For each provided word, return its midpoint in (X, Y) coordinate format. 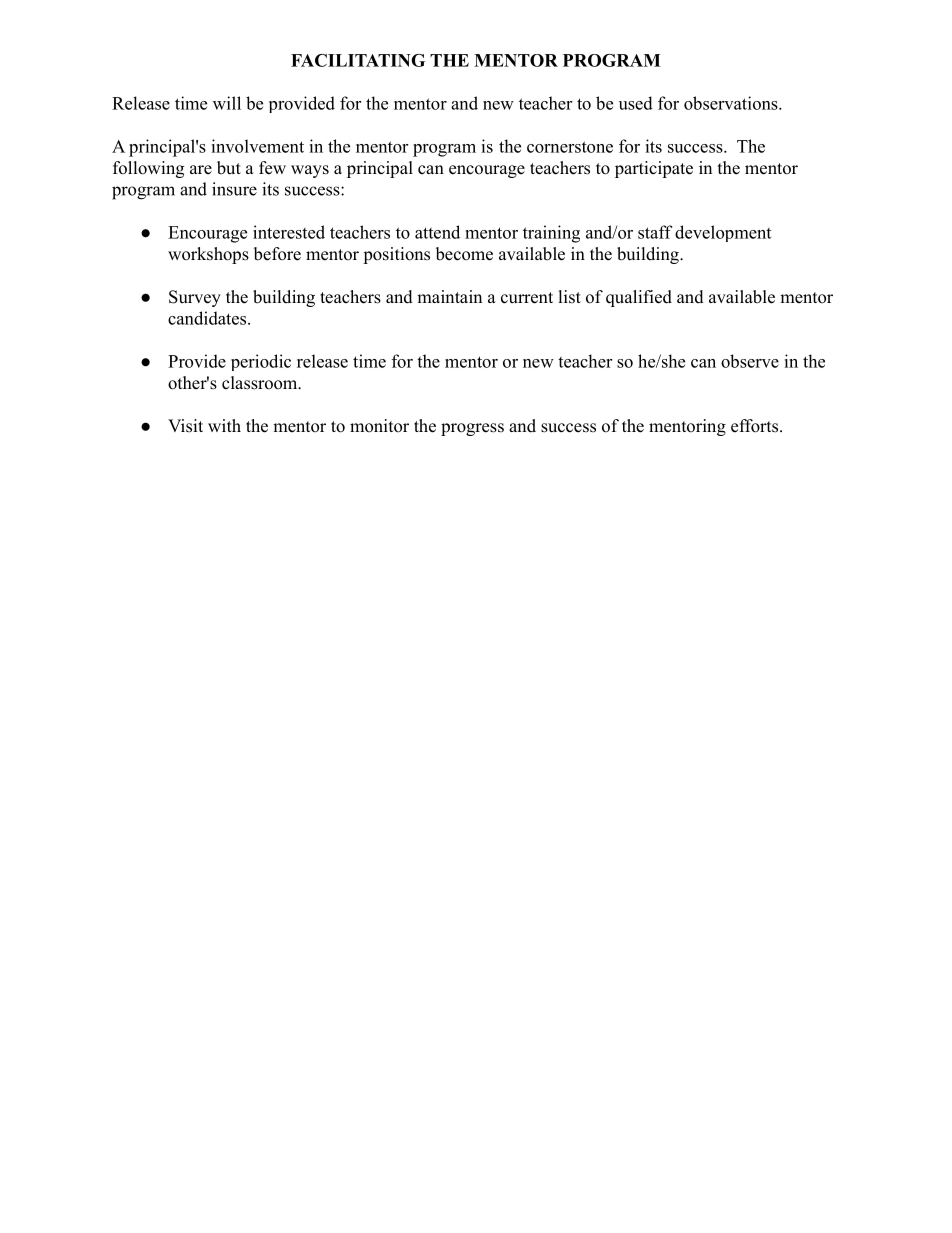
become (464, 254)
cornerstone (570, 147)
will (227, 103)
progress (472, 429)
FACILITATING (358, 60)
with (224, 425)
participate (654, 169)
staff (655, 232)
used (636, 103)
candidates (207, 318)
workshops (208, 255)
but (229, 168)
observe (750, 361)
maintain (449, 296)
